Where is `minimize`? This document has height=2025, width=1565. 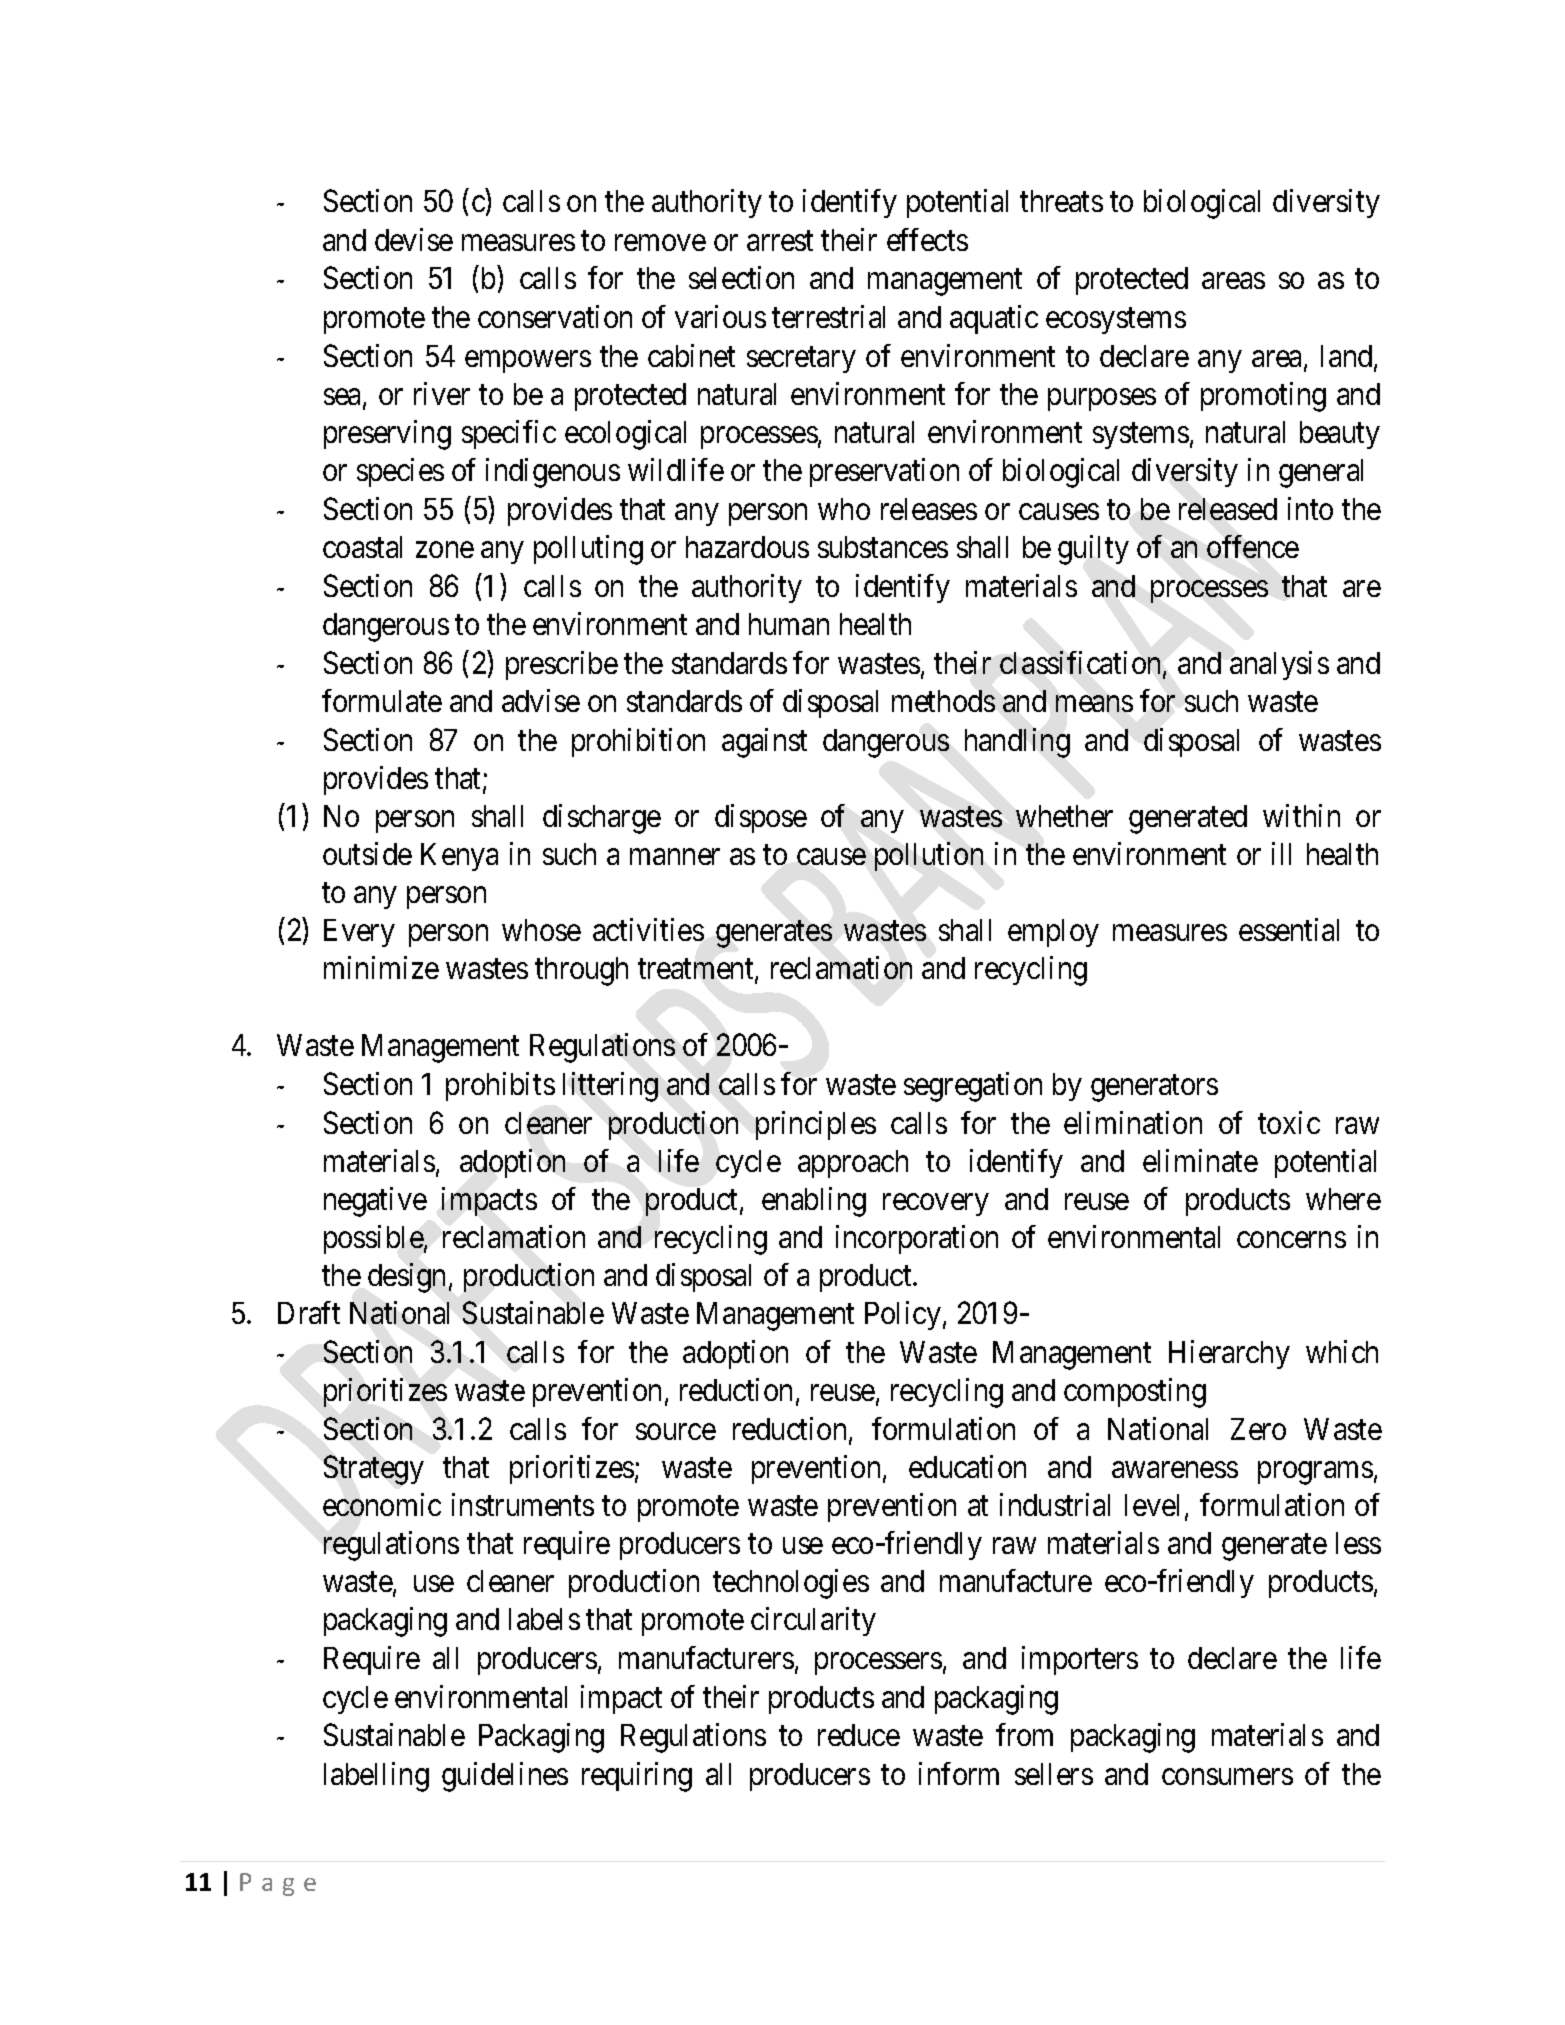 minimize is located at coordinates (381, 967).
